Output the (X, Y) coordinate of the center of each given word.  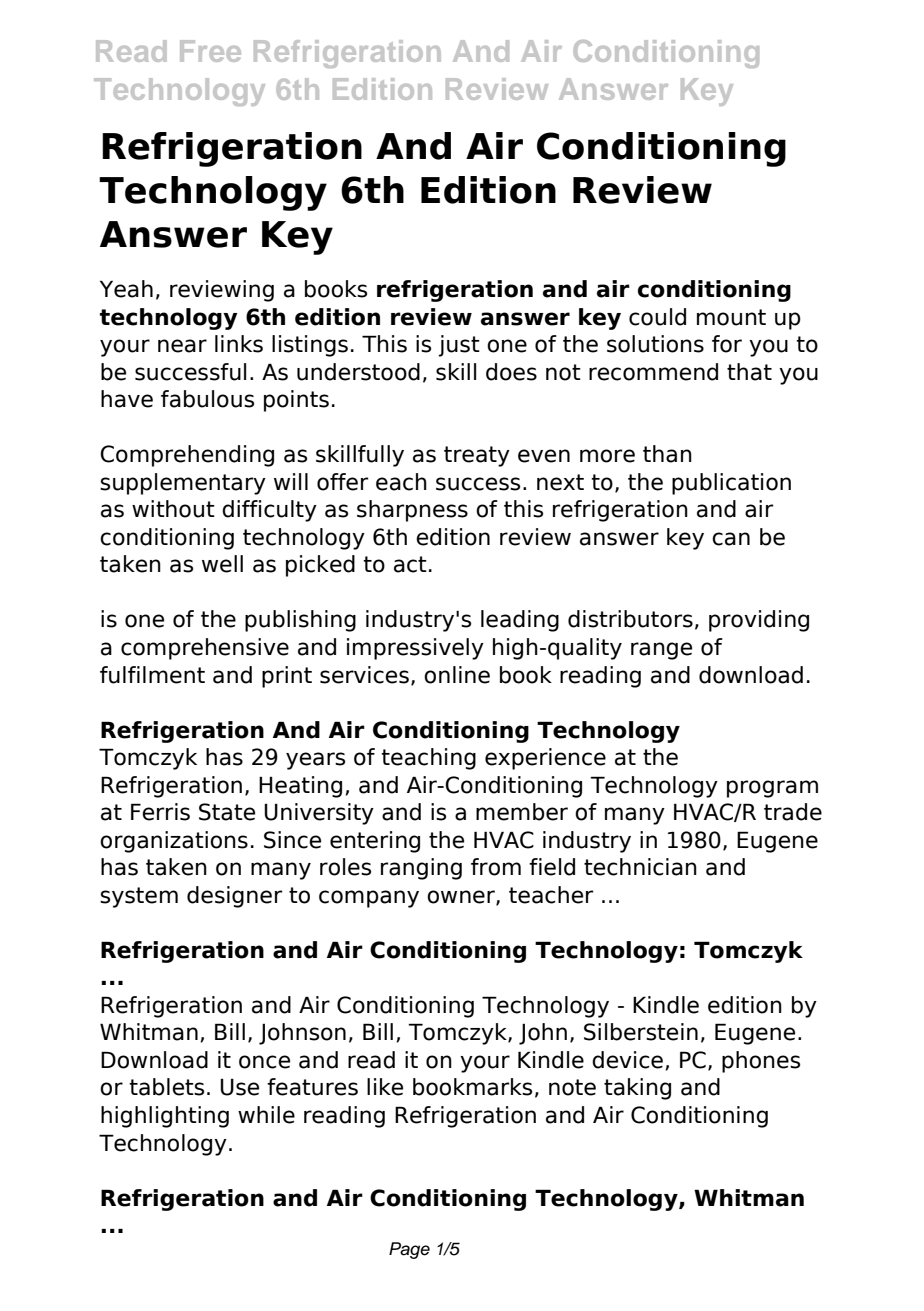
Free (210, 51)
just (459, 346)
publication (731, 484)
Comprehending (187, 456)
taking (637, 1089)
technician (640, 867)
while (266, 1115)
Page (409, 1250)
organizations (174, 842)
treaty (477, 456)
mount (731, 317)
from (496, 867)
